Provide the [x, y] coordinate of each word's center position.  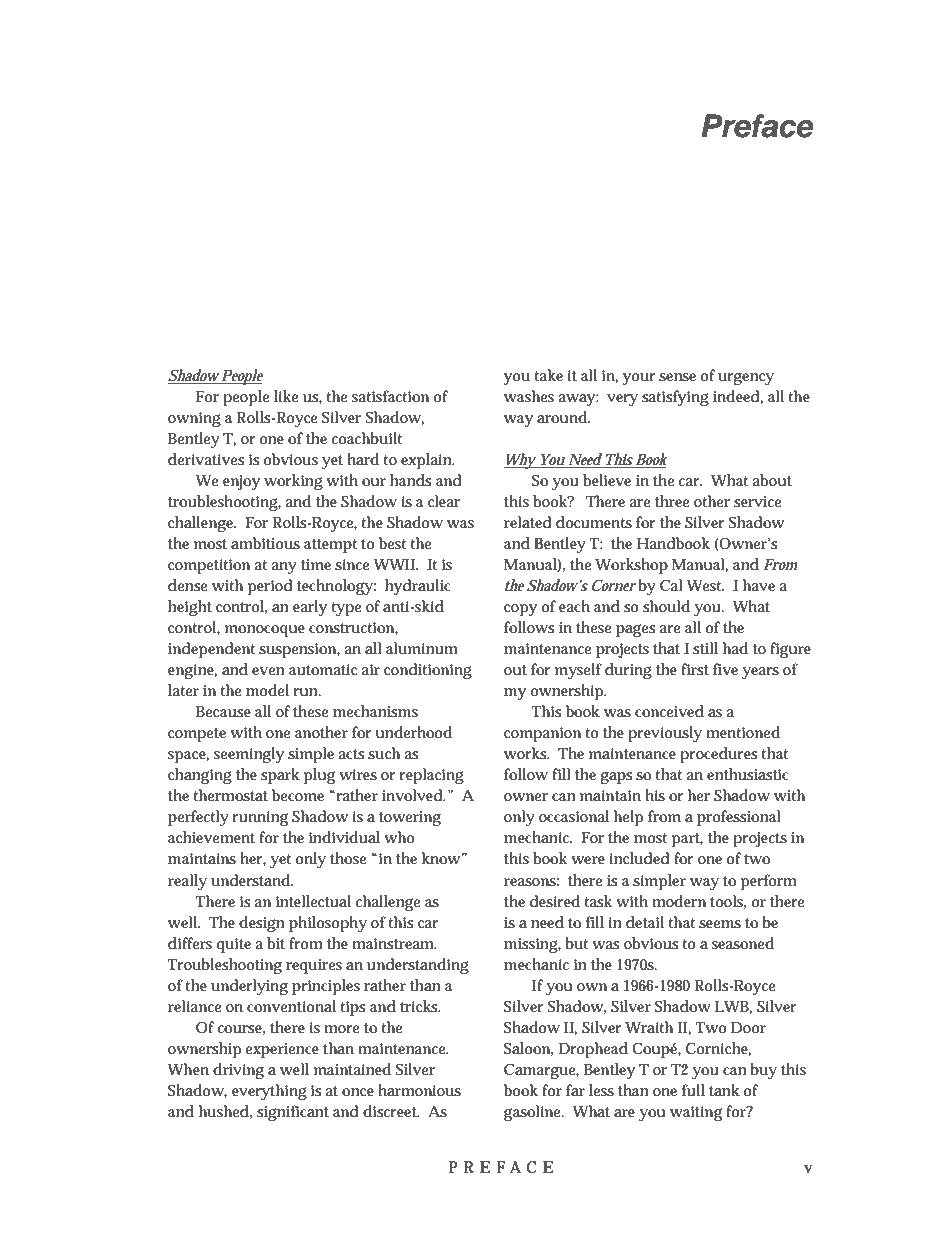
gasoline [532, 1113]
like [286, 396]
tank [724, 1090]
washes [529, 396]
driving [238, 1071]
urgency [746, 378]
